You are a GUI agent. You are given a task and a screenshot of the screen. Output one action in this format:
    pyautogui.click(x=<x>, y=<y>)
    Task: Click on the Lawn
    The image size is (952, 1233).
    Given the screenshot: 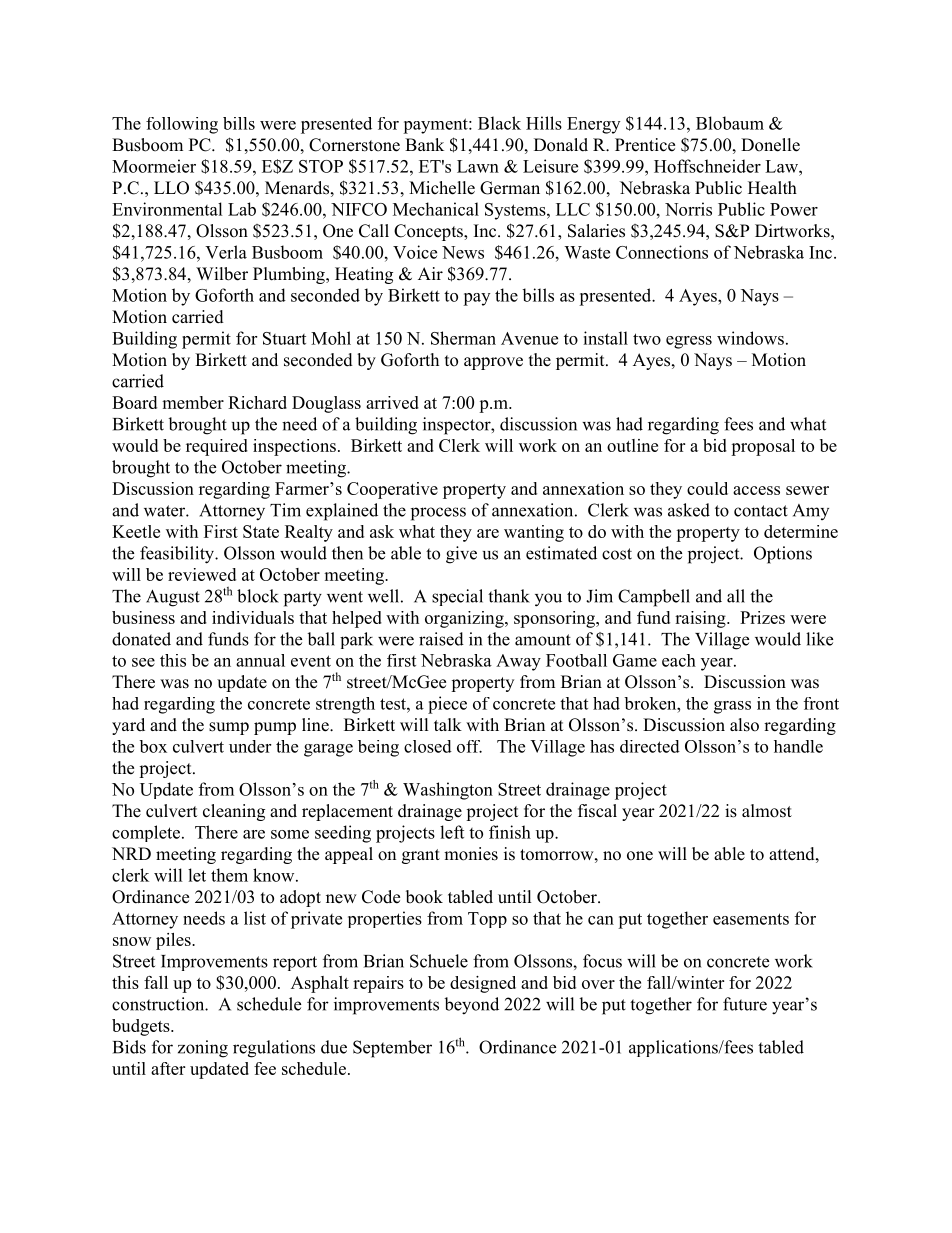 What is the action you would take?
    pyautogui.click(x=478, y=166)
